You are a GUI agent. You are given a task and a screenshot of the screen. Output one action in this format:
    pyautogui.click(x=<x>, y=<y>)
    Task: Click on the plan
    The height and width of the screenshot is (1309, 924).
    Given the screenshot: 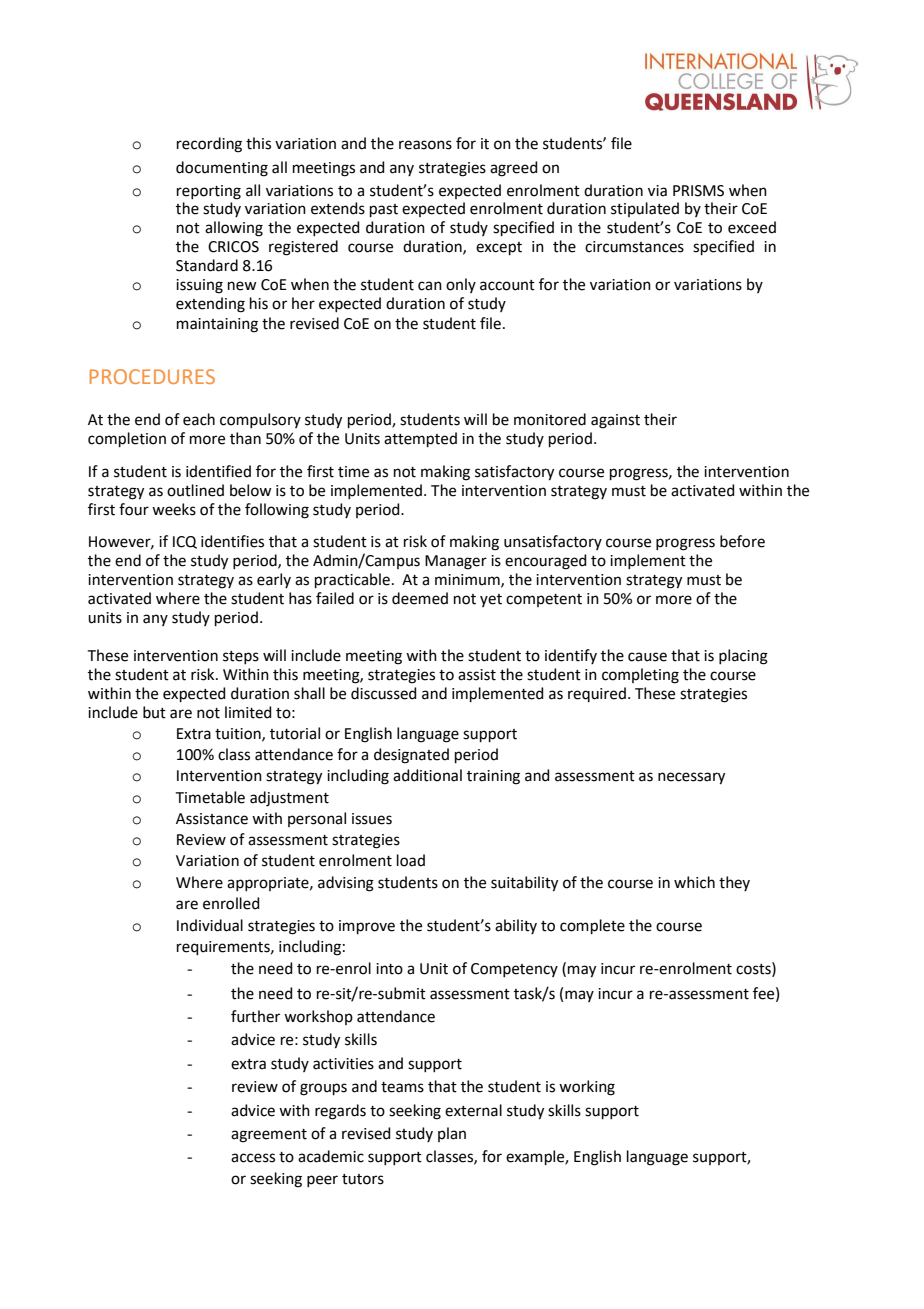 What is the action you would take?
    pyautogui.click(x=452, y=1134)
